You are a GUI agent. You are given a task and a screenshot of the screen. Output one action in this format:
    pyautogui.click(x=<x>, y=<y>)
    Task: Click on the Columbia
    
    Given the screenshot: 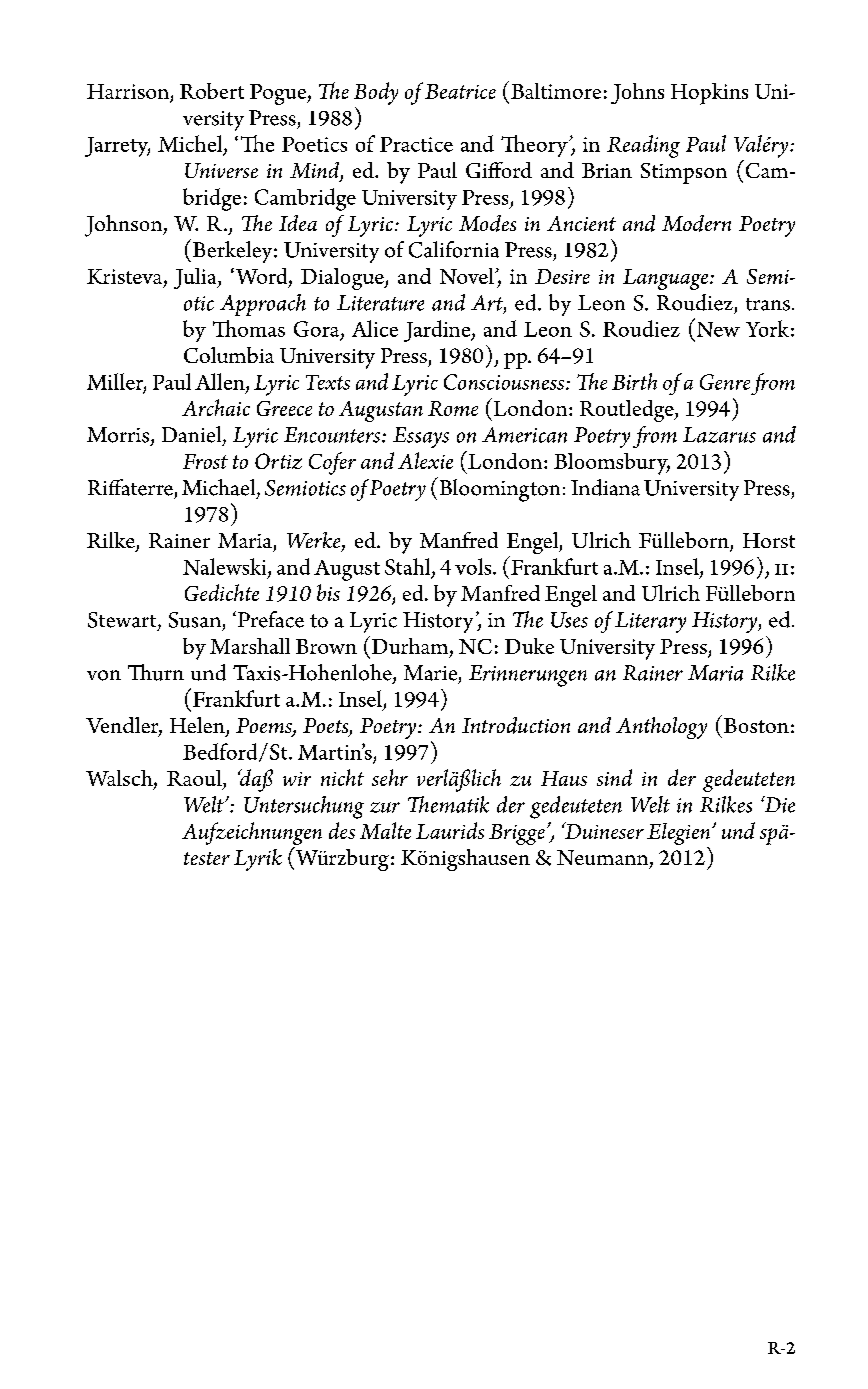 What is the action you would take?
    pyautogui.click(x=229, y=355)
